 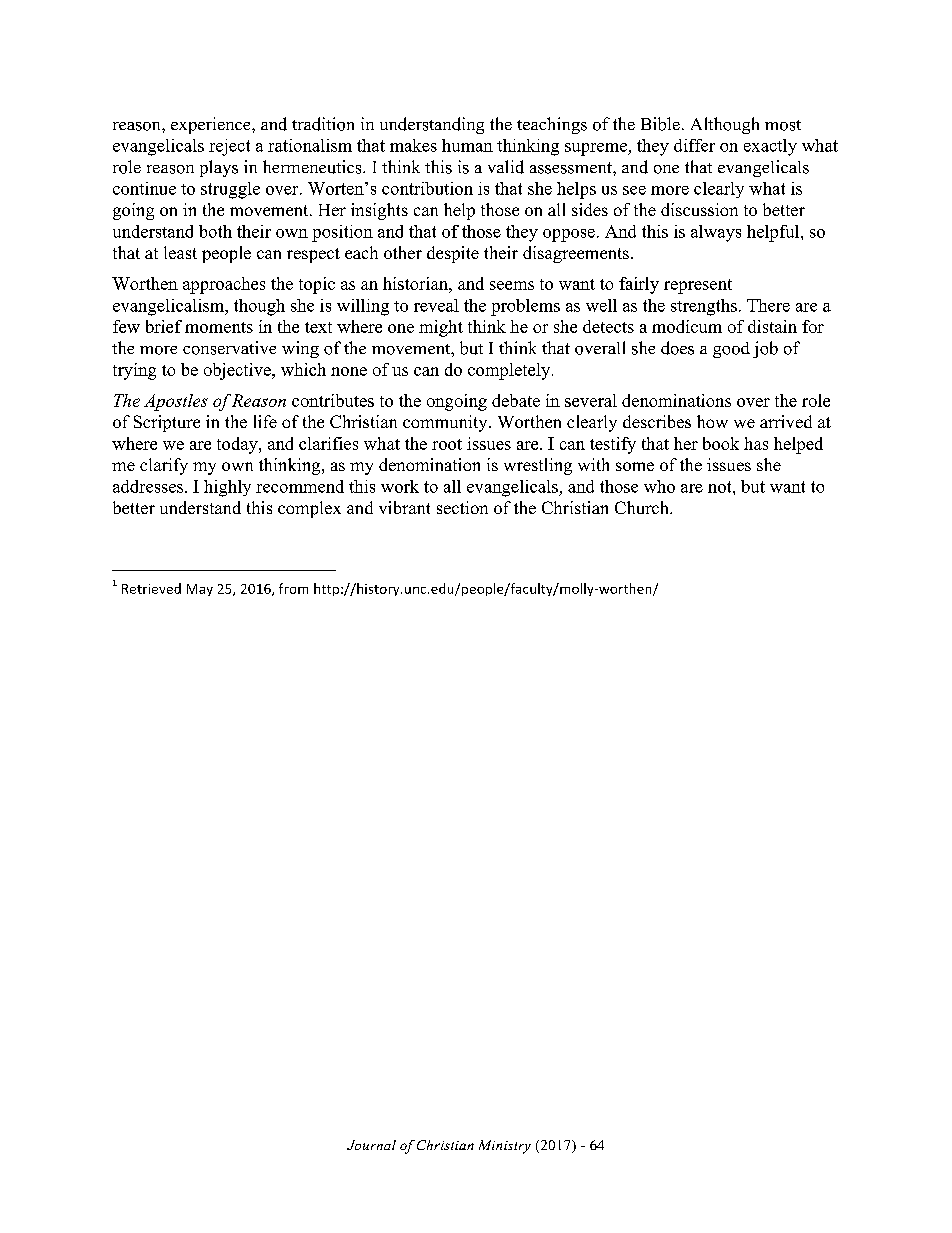 I want to click on Church, so click(x=643, y=507).
